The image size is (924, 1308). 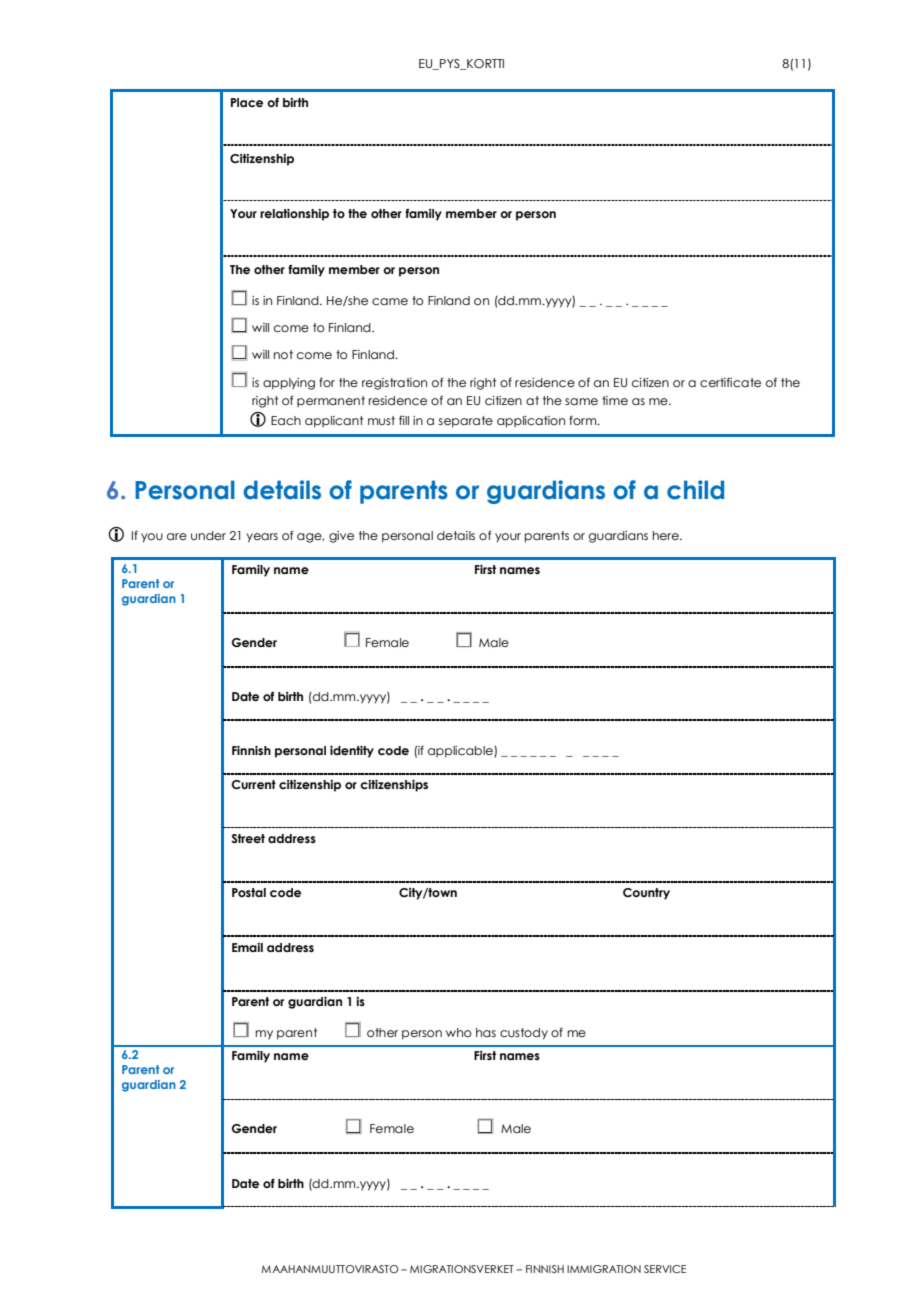 What do you see at coordinates (646, 894) in the image?
I see `Country` at bounding box center [646, 894].
